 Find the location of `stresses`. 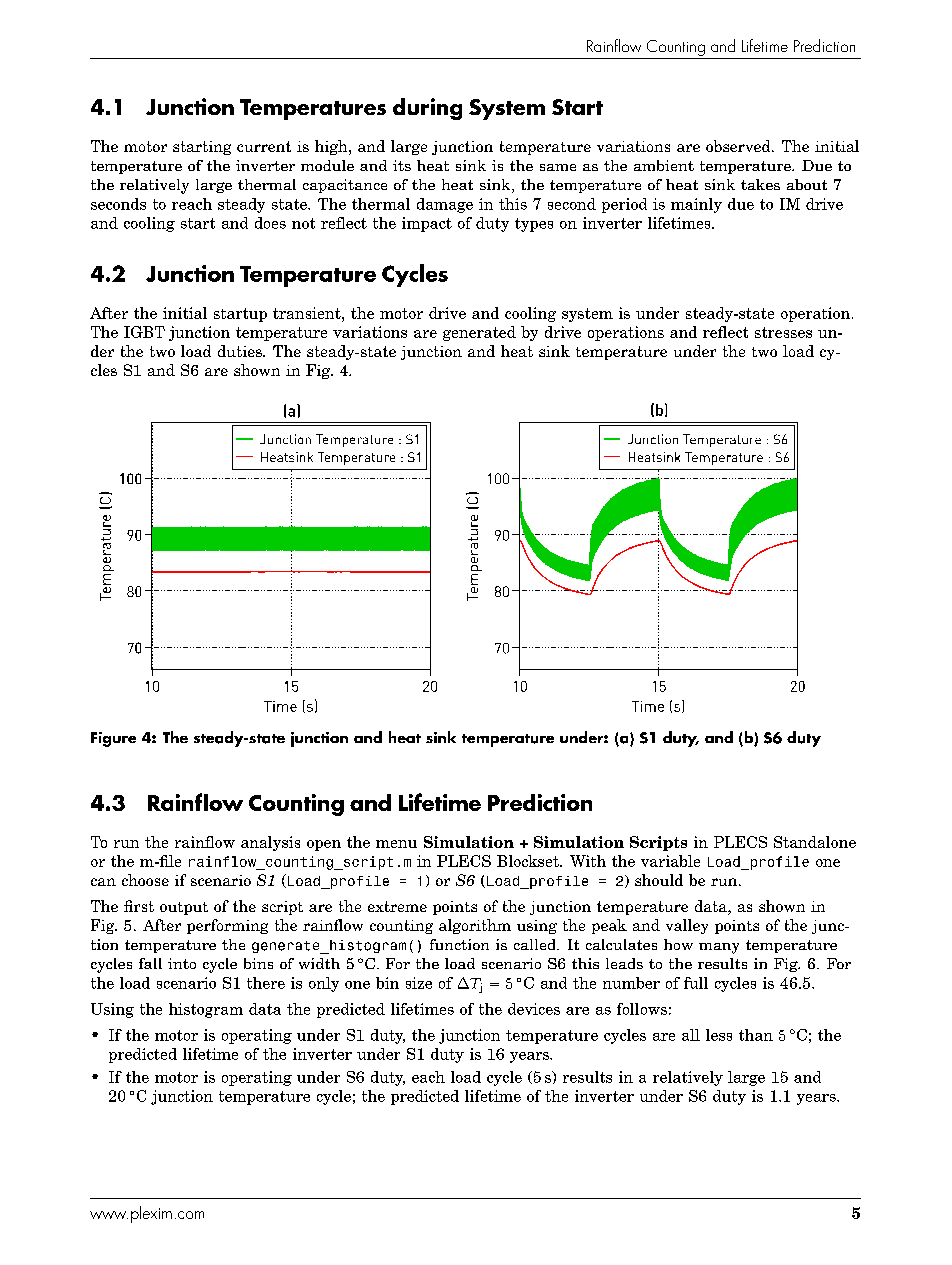

stresses is located at coordinates (783, 332).
